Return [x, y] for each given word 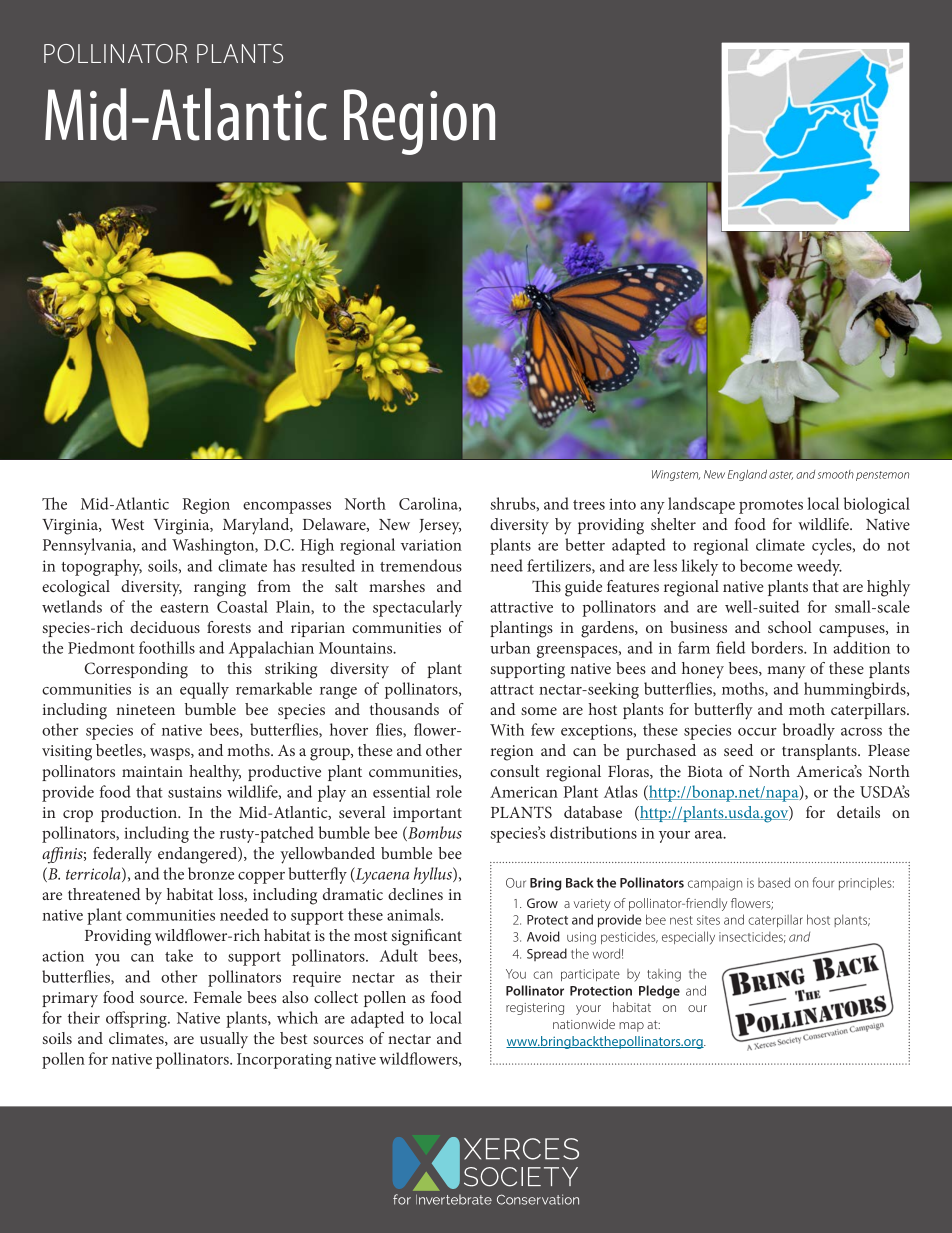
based [774, 882]
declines [415, 894]
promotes [771, 507]
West [127, 524]
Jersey [440, 527]
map [631, 1027]
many [786, 672]
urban [510, 647]
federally [122, 855]
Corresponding [136, 670]
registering [535, 1009]
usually [224, 1040]
